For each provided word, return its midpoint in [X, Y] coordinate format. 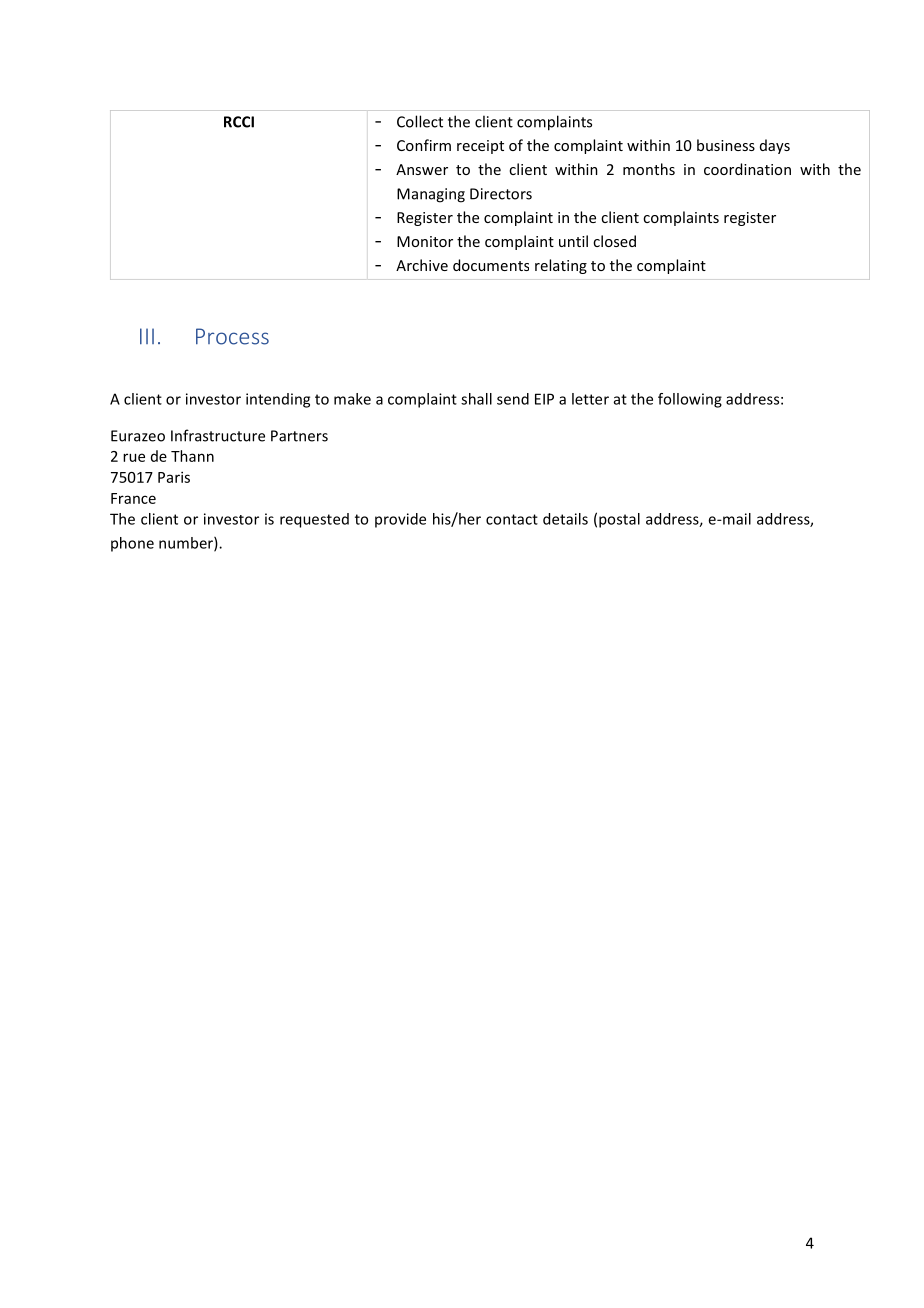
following [690, 400]
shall [476, 399]
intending [278, 400]
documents [491, 265]
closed [614, 241]
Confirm [424, 145]
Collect [420, 121]
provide [400, 520]
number [187, 544]
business [726, 145]
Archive [422, 265]
